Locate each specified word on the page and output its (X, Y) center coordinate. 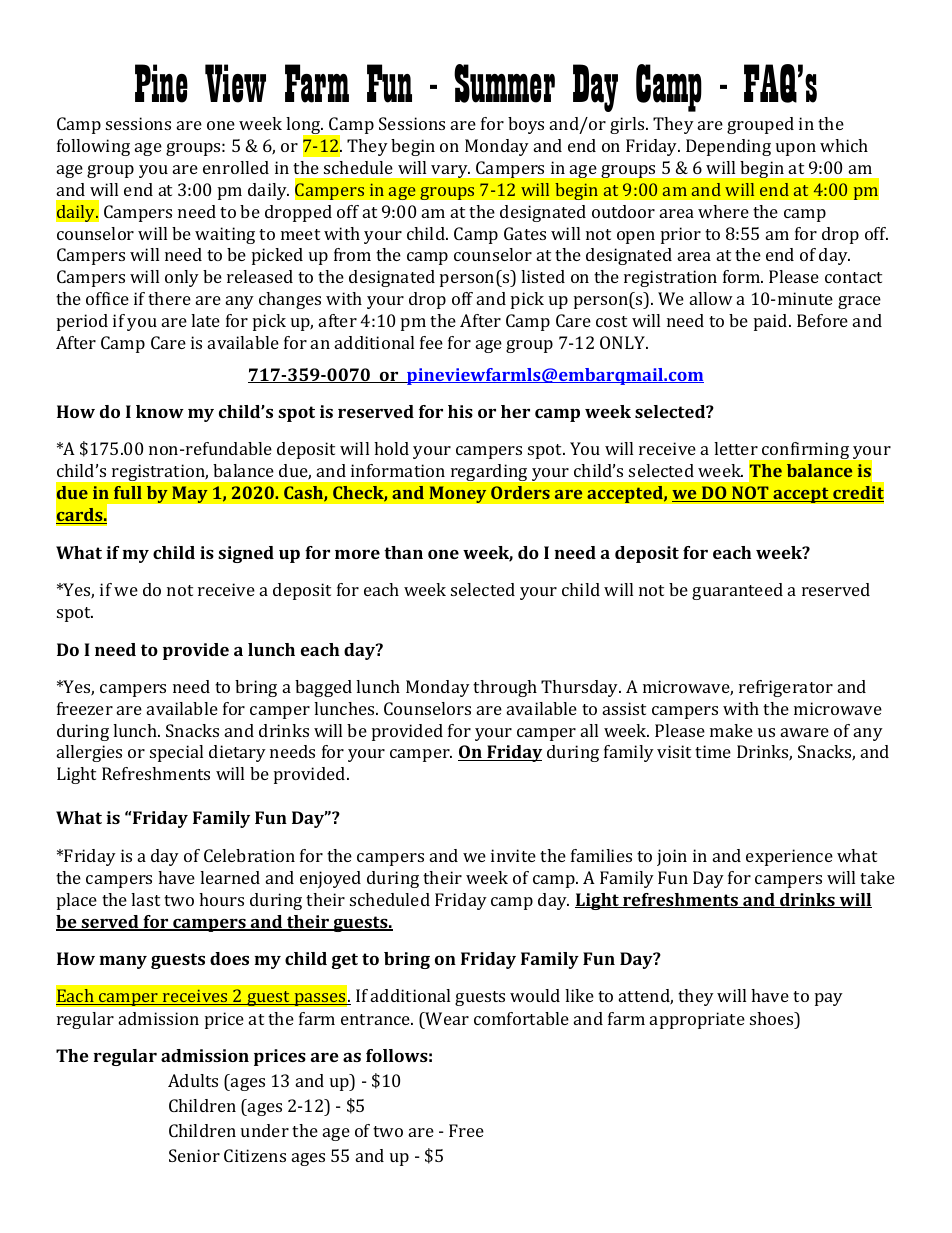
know (160, 411)
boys (526, 125)
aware (805, 732)
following (93, 147)
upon (796, 149)
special (176, 753)
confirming (805, 450)
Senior (194, 1155)
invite (513, 855)
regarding (489, 472)
